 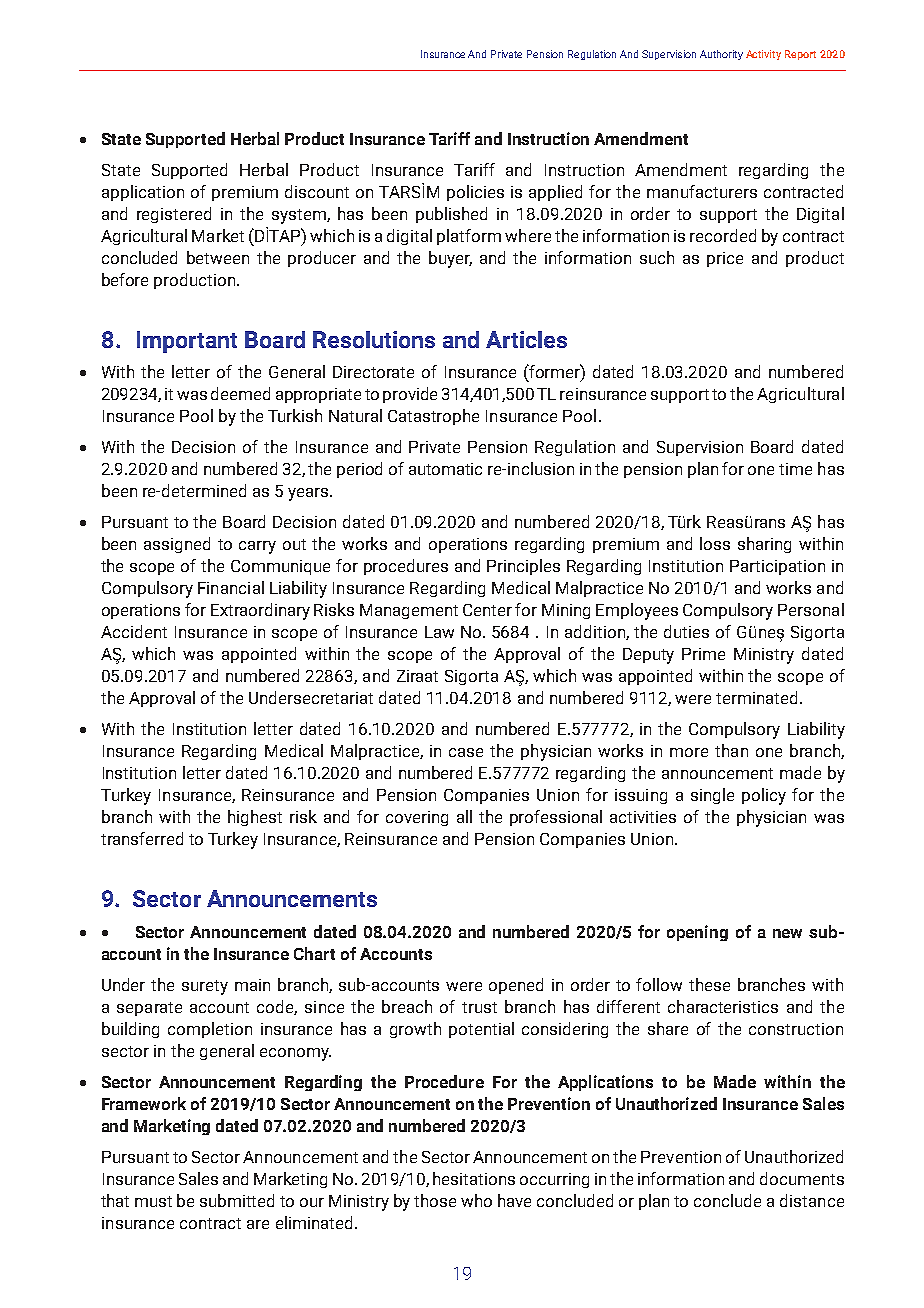 I want to click on registered, so click(x=174, y=215).
